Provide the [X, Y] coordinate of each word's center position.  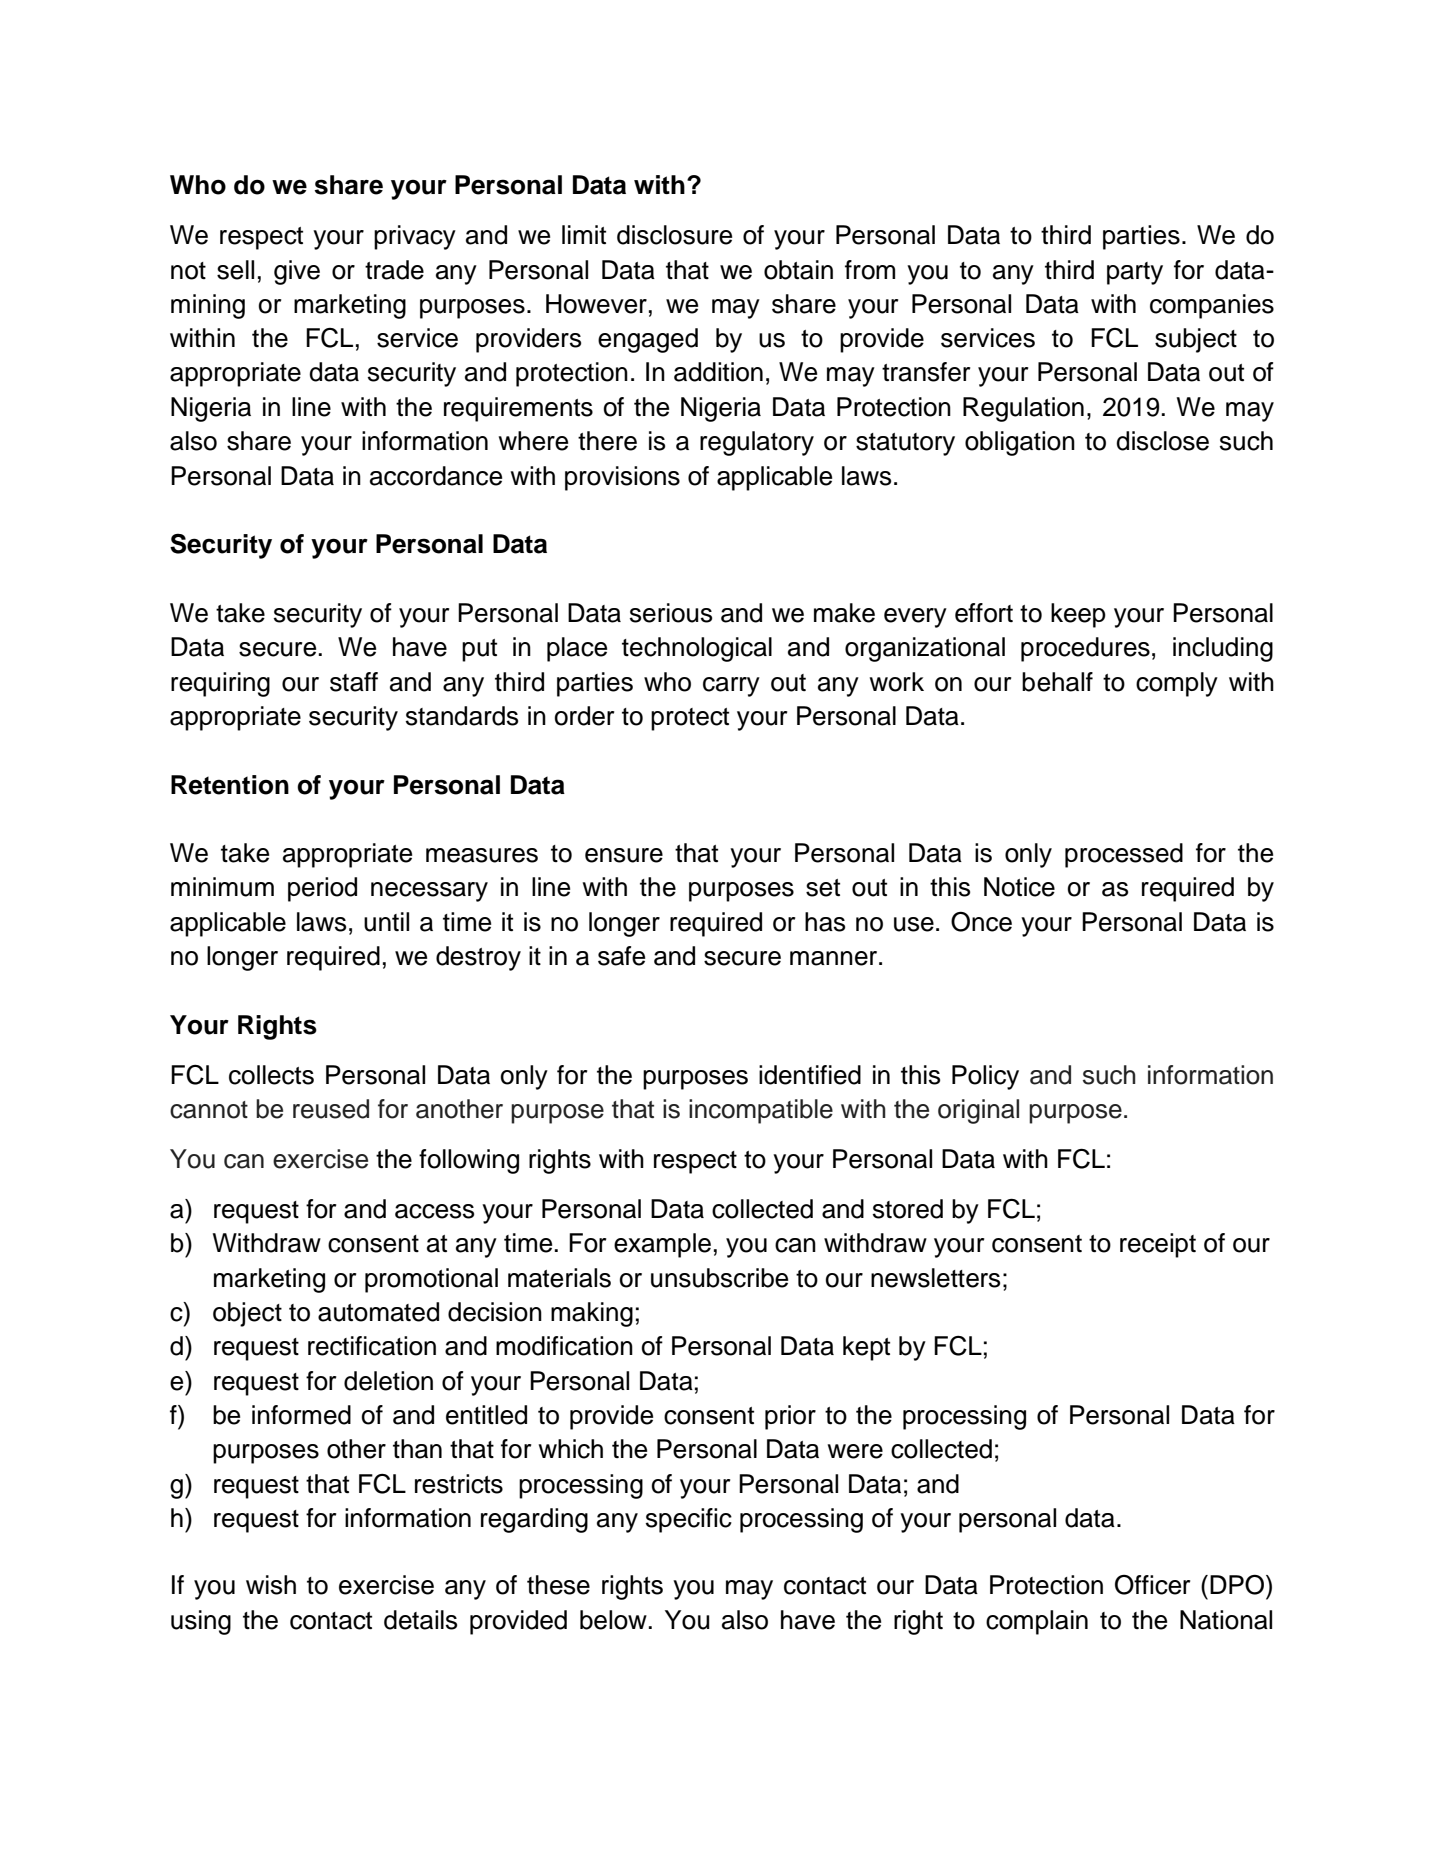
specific [689, 1520]
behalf [1057, 682]
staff [354, 682]
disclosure [674, 235]
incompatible [761, 1111]
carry [731, 687]
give [297, 272]
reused [331, 1109]
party [1135, 273]
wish [271, 1585]
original [978, 1111]
